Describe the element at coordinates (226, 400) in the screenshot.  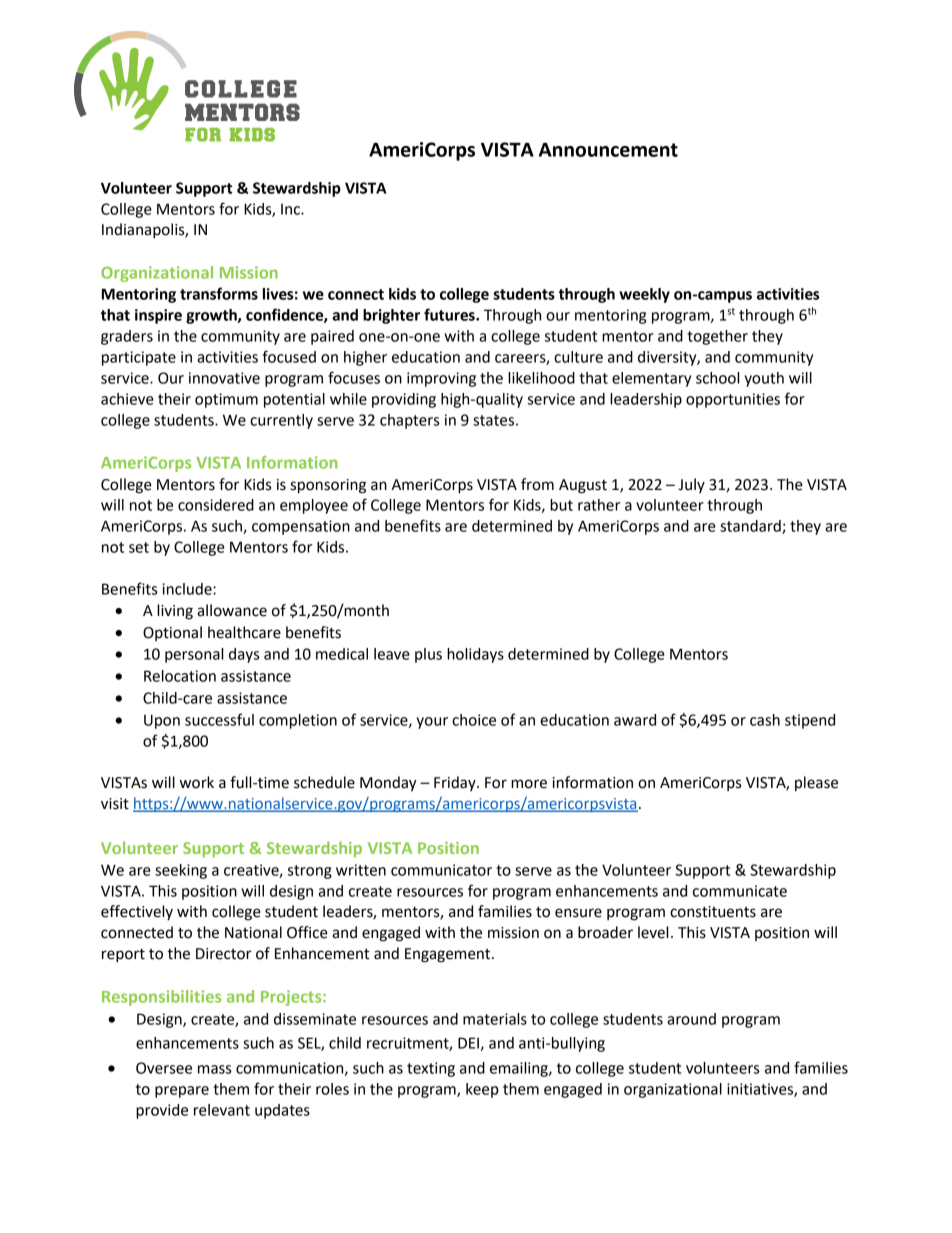
I see `optimum` at that location.
